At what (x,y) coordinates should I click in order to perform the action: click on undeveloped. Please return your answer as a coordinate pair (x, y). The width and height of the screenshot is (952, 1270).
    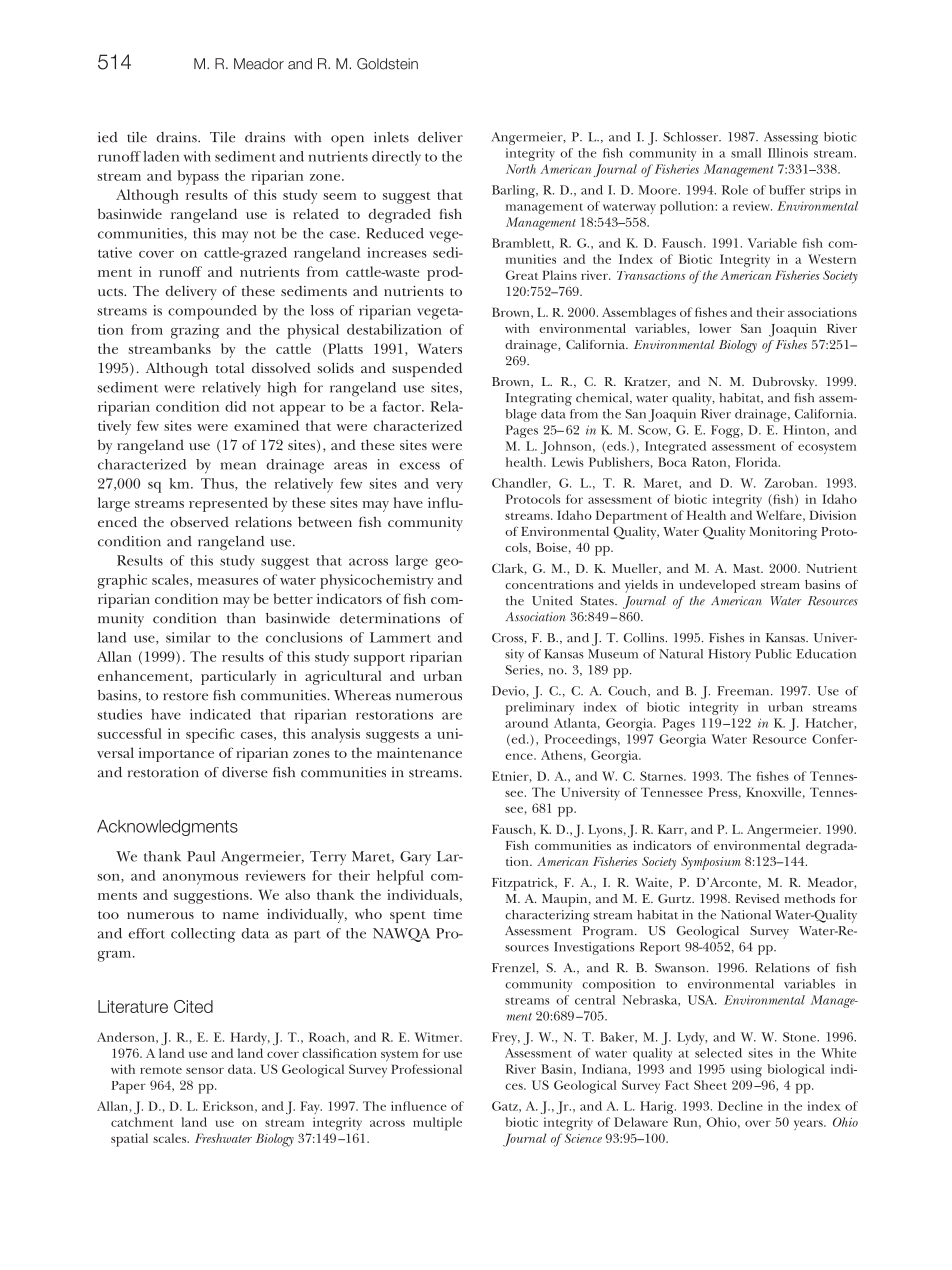
    Looking at the image, I should click on (717, 586).
